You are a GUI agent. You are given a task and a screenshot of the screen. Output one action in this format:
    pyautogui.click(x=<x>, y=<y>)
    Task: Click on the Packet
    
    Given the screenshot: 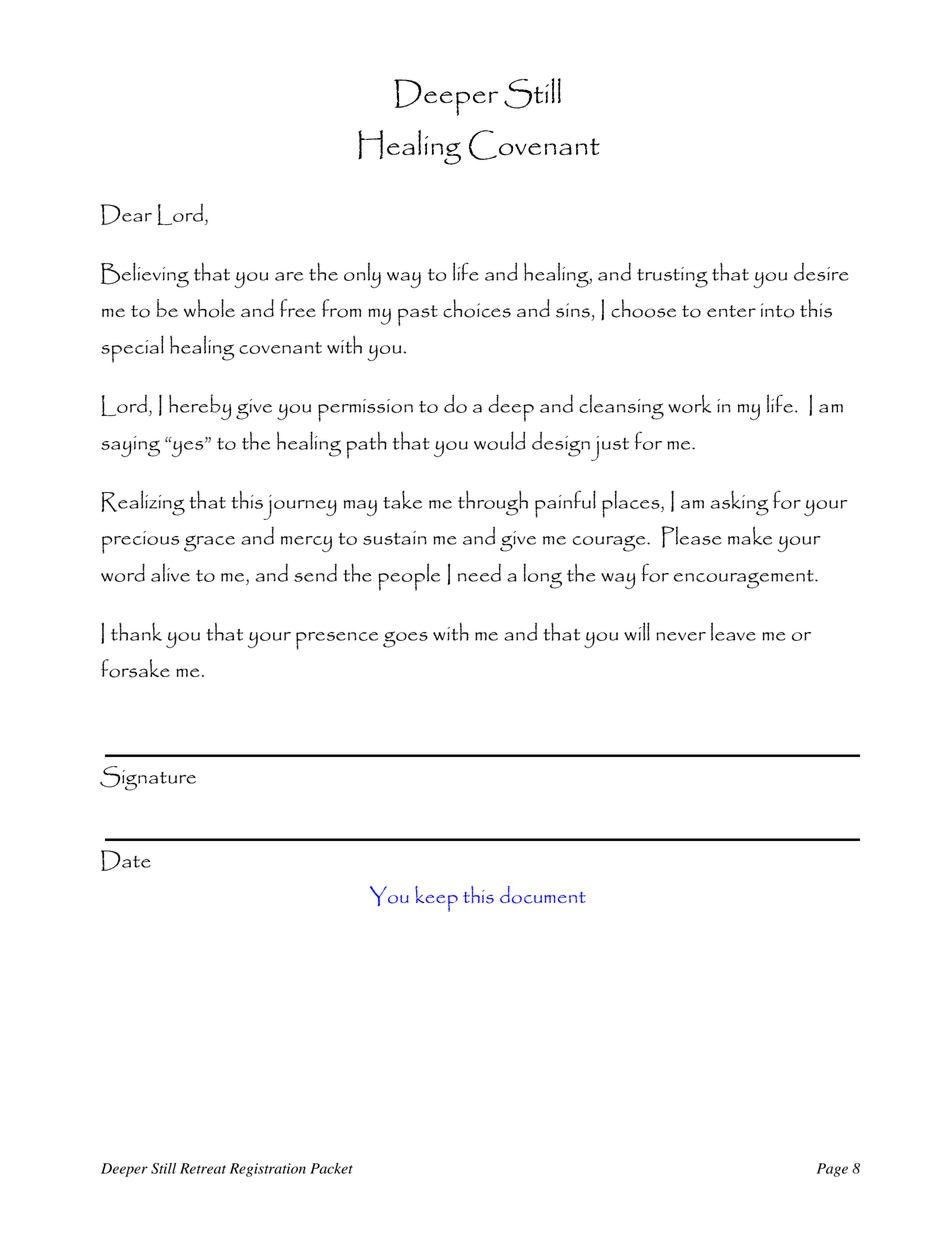 What is the action you would take?
    pyautogui.click(x=331, y=1168)
